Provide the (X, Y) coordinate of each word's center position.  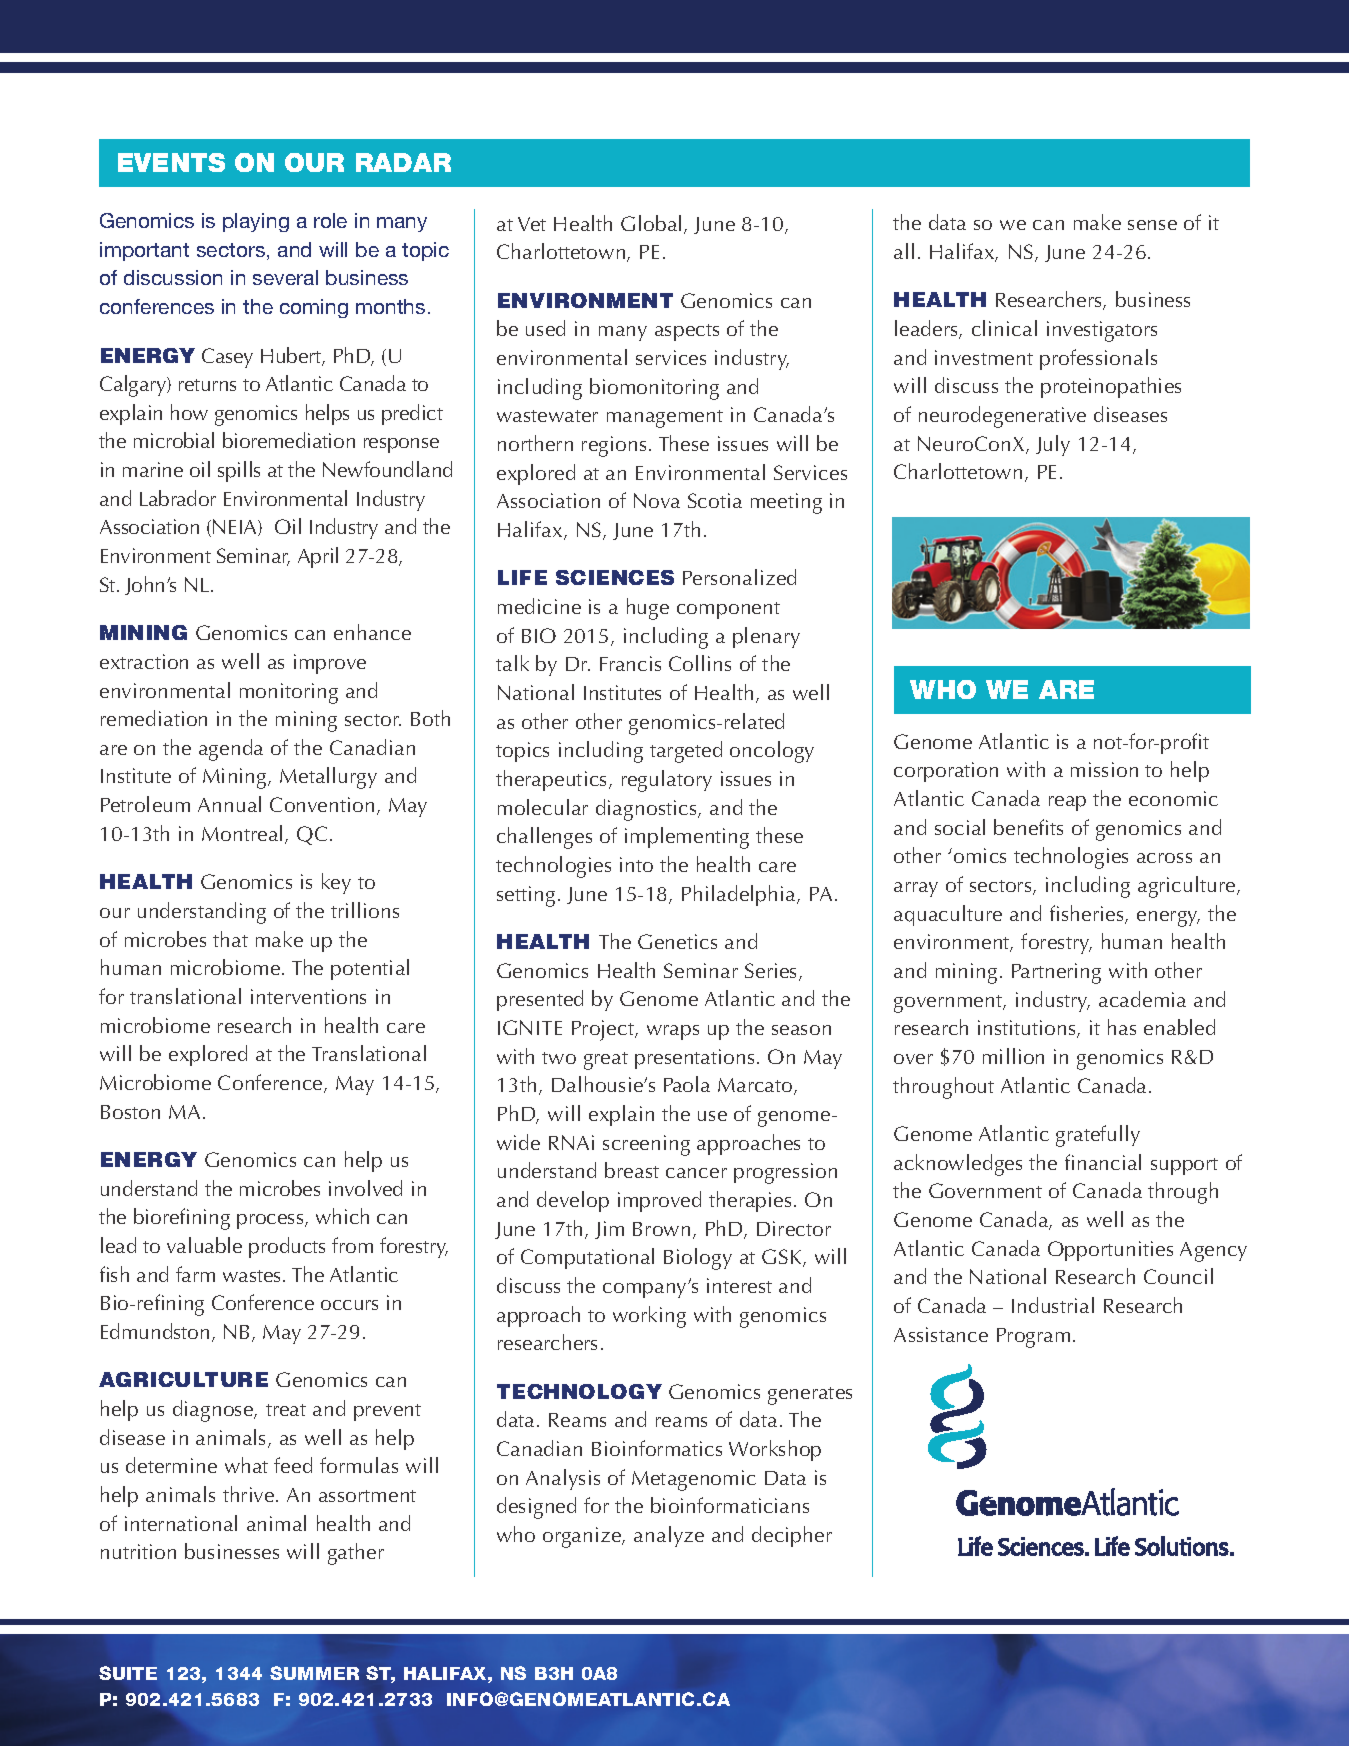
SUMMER (314, 1673)
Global (651, 223)
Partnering (1056, 973)
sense (1152, 225)
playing (256, 222)
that (230, 939)
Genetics (677, 941)
